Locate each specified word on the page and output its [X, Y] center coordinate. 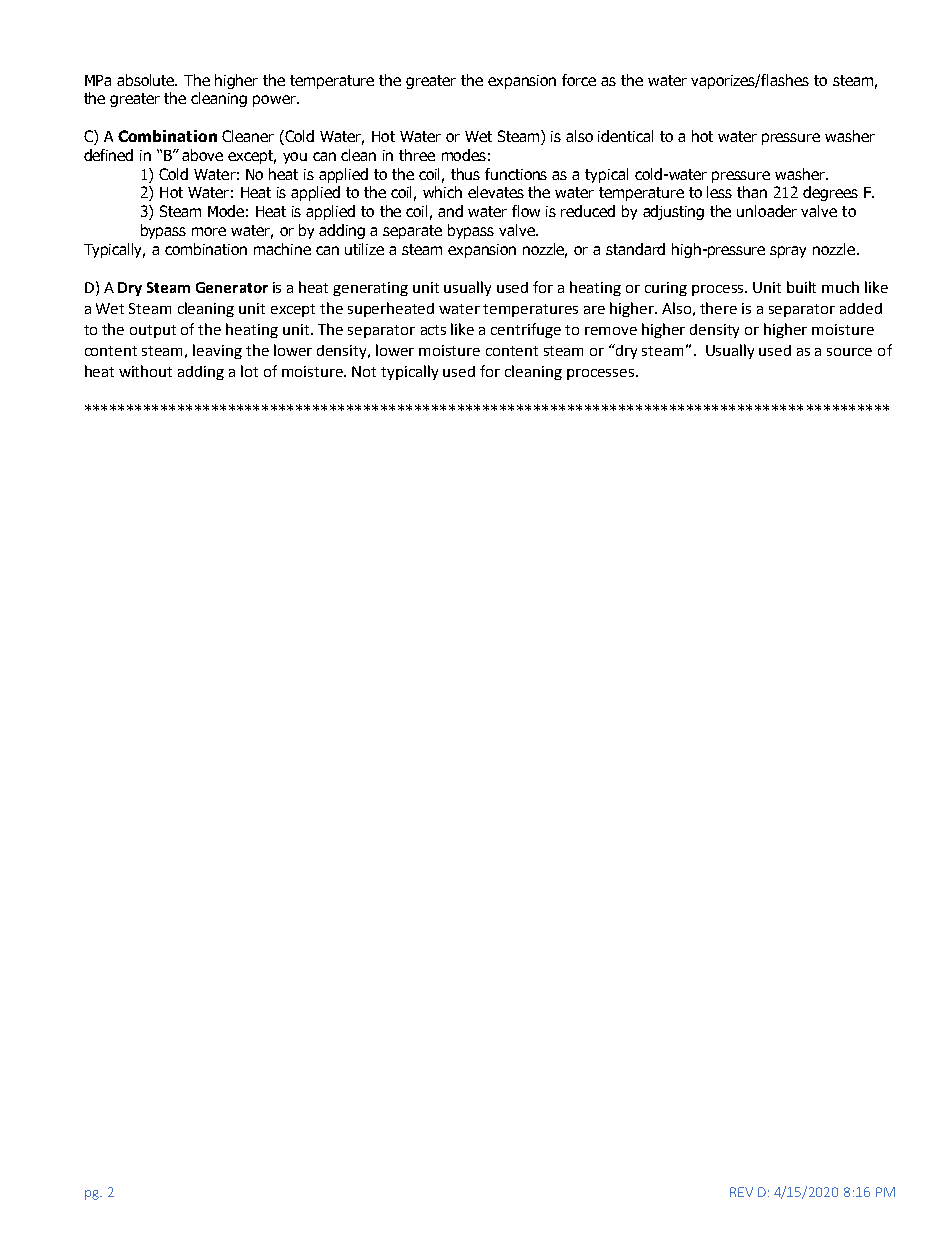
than [752, 192]
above [202, 155]
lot [249, 371]
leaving [217, 351]
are [594, 310]
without [145, 371]
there [718, 308]
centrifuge [526, 330]
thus [465, 174]
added [861, 308]
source [849, 352]
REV [741, 1192]
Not [364, 371]
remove [611, 331]
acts [433, 330]
